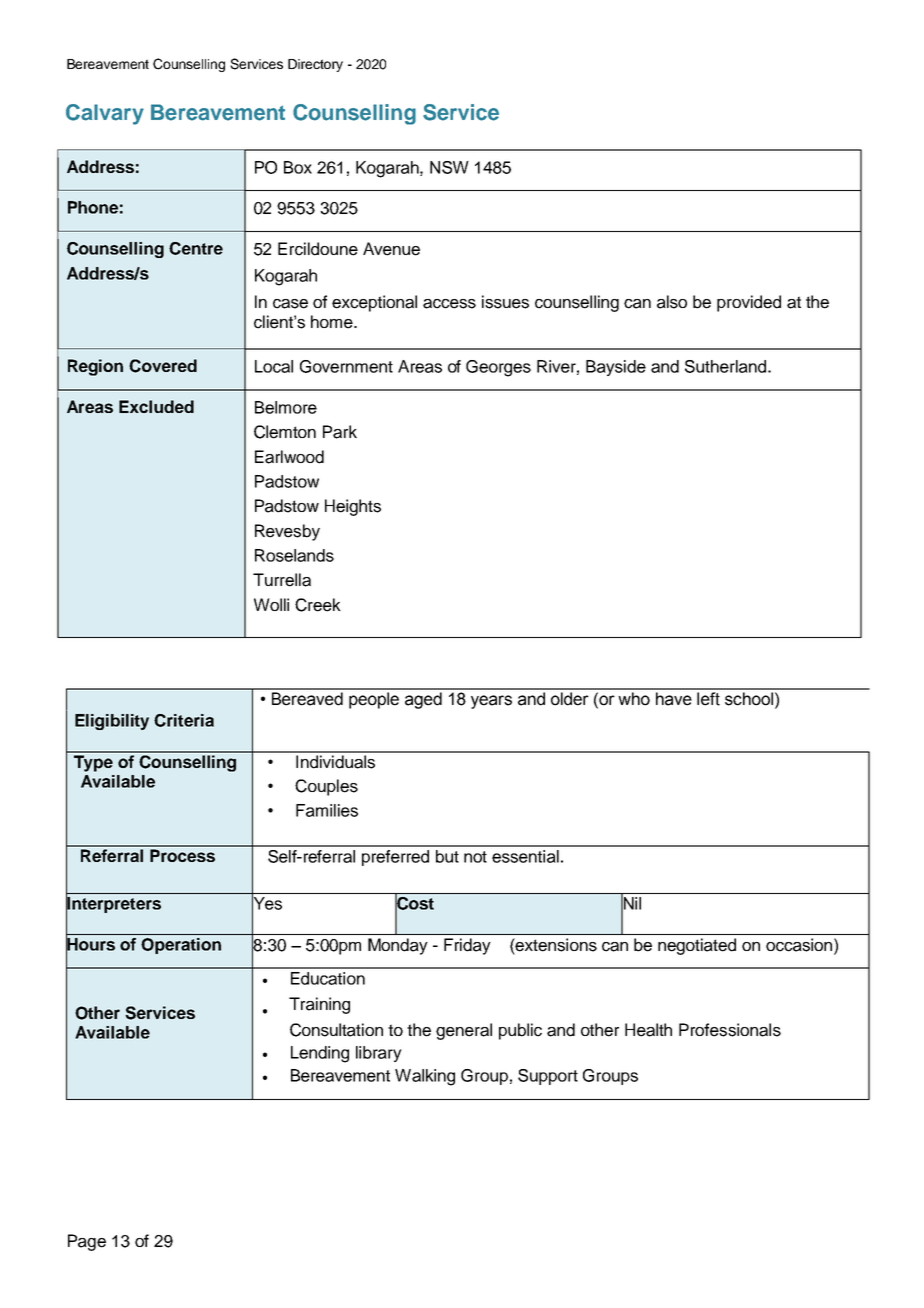 This document has width=924, height=1308. What do you see at coordinates (616, 368) in the document?
I see `Bayside` at bounding box center [616, 368].
